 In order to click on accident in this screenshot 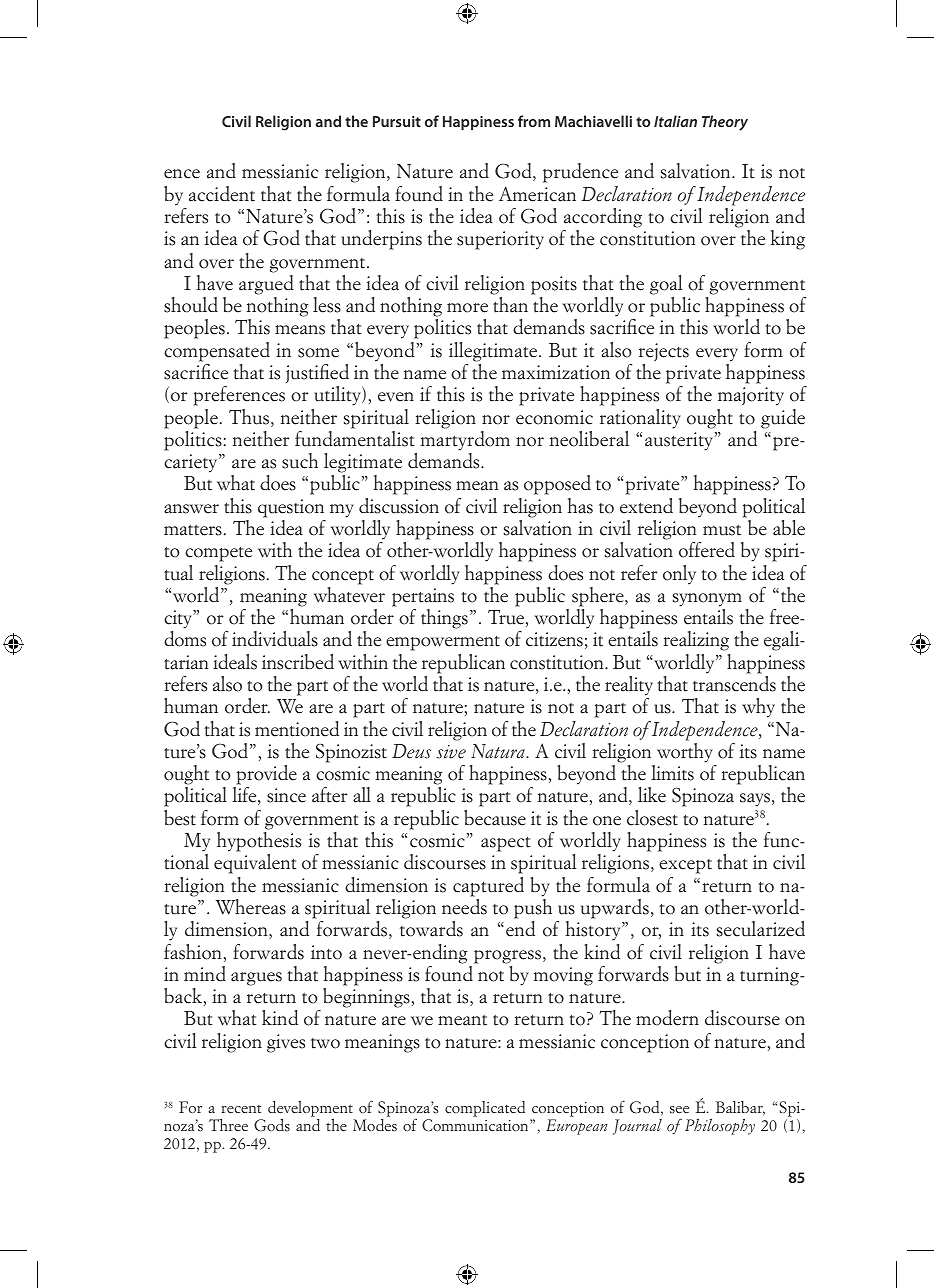, I will do `click(222, 194)`.
